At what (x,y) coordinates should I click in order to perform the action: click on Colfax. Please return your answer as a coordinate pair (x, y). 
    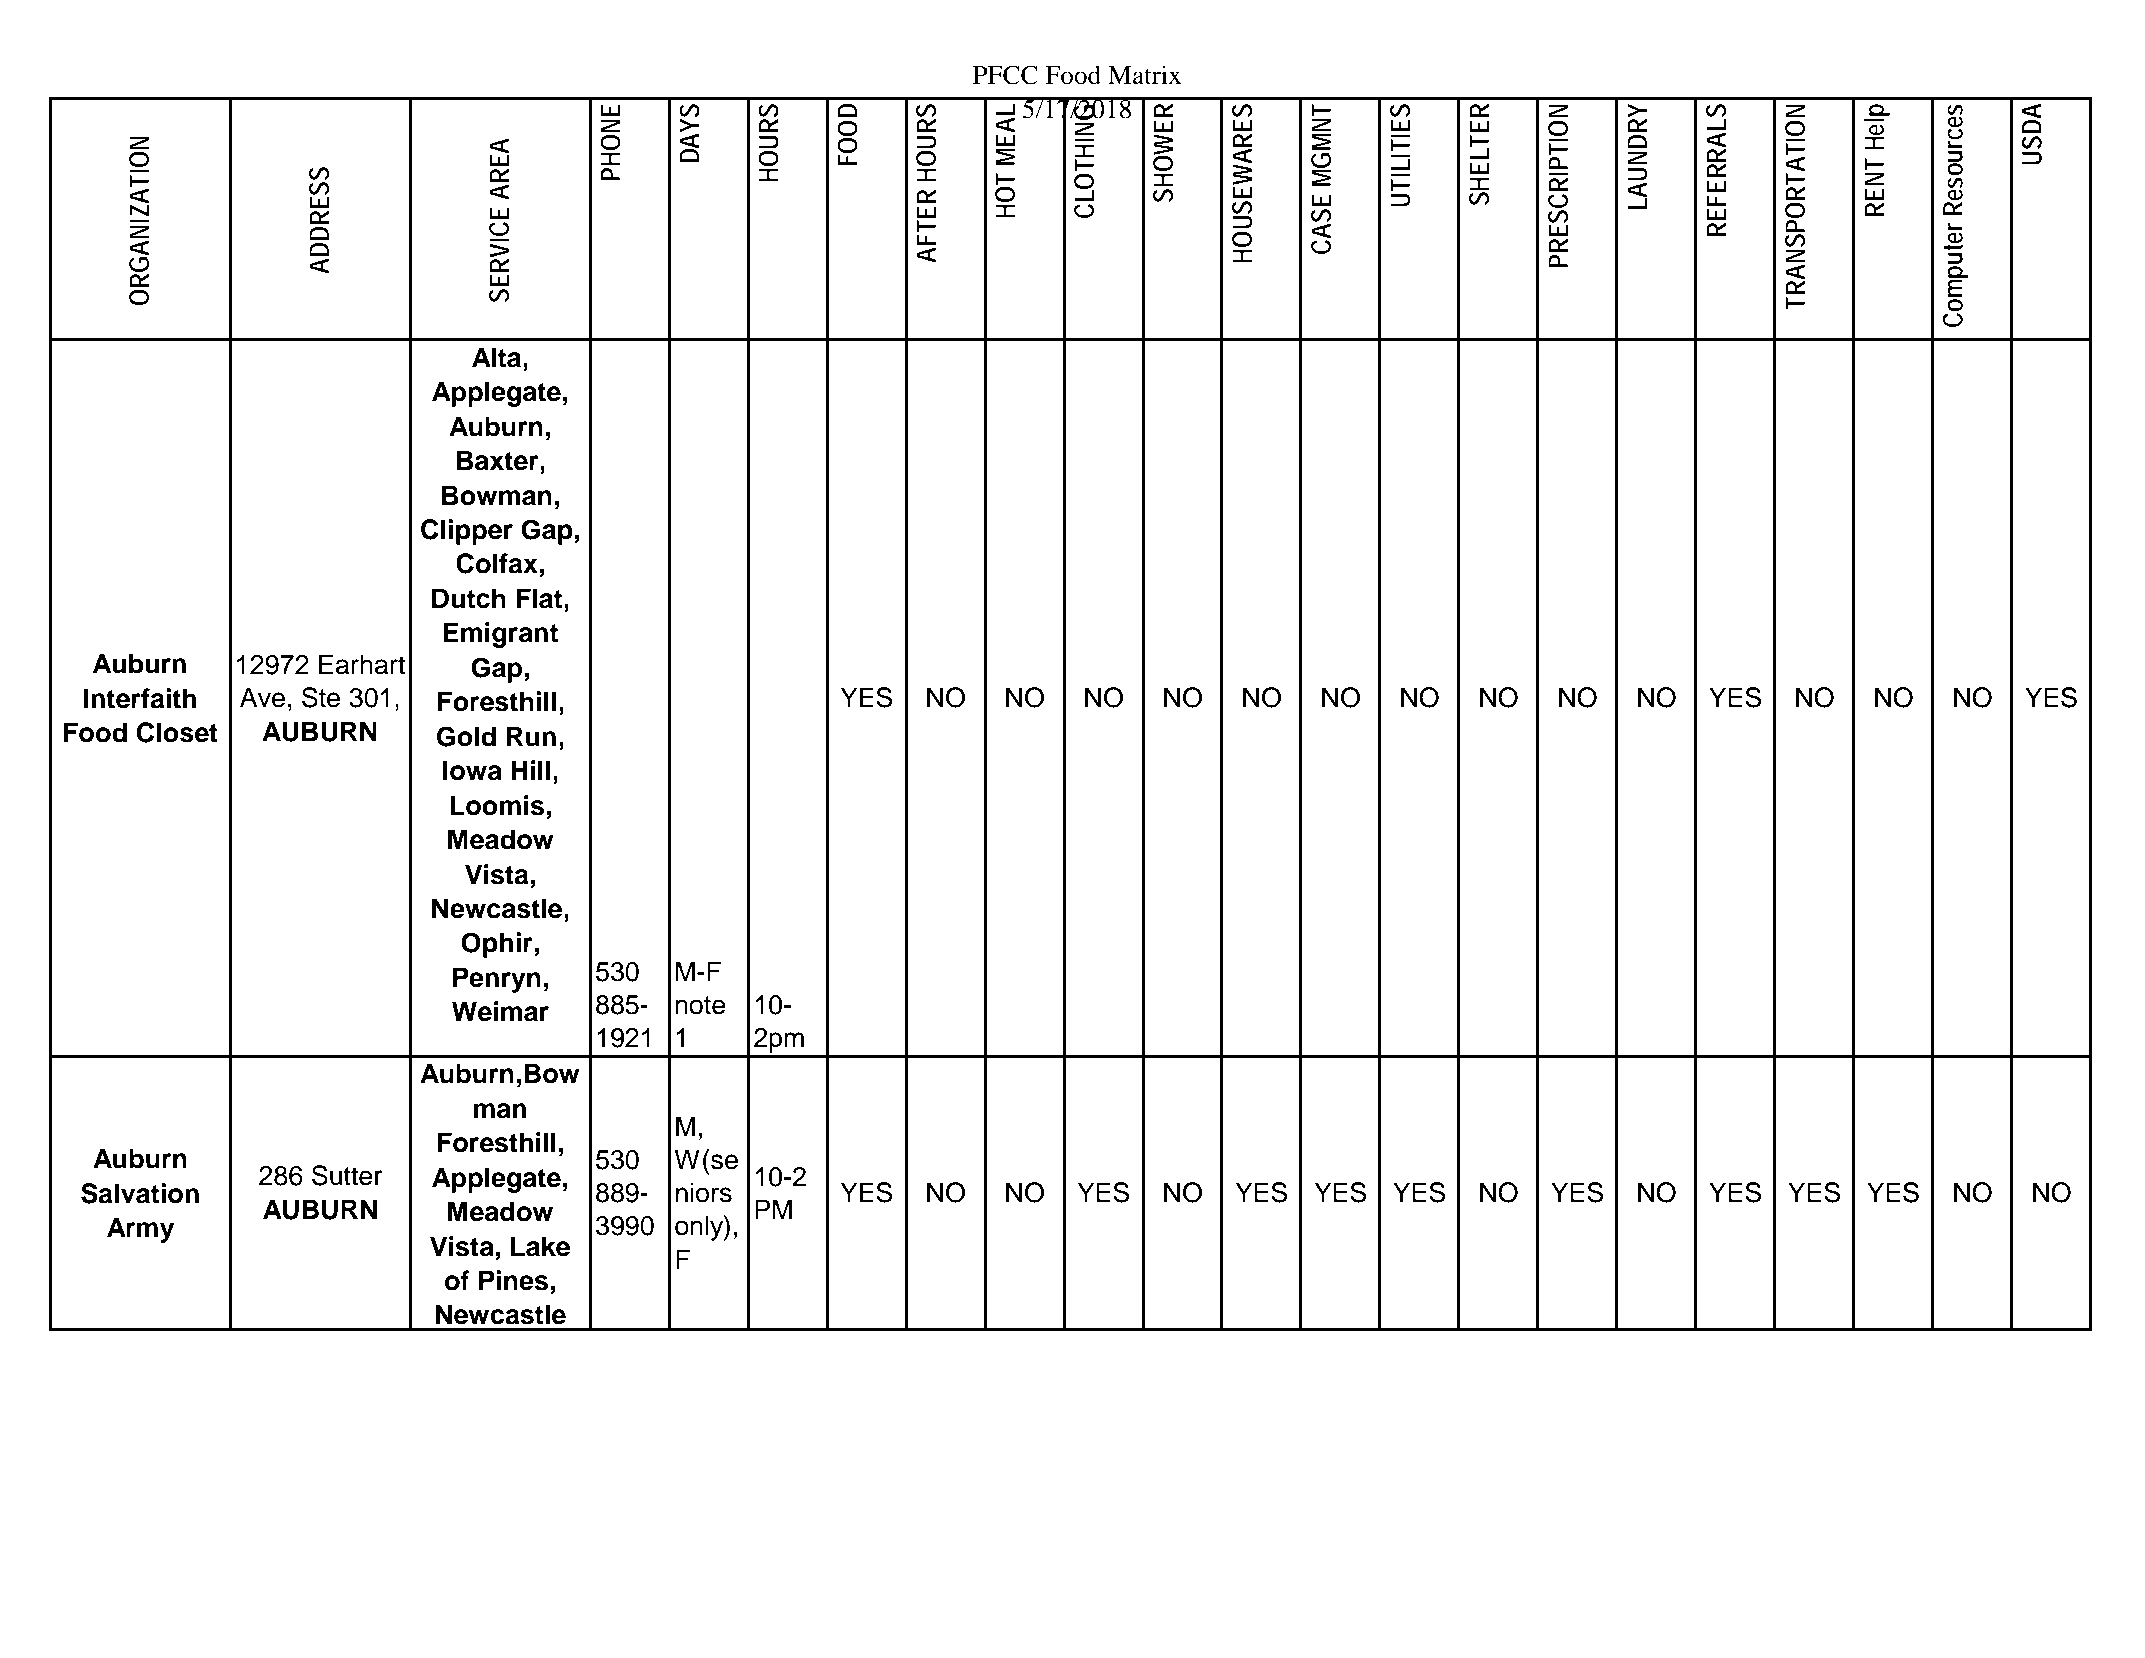
    Looking at the image, I should click on (497, 563).
